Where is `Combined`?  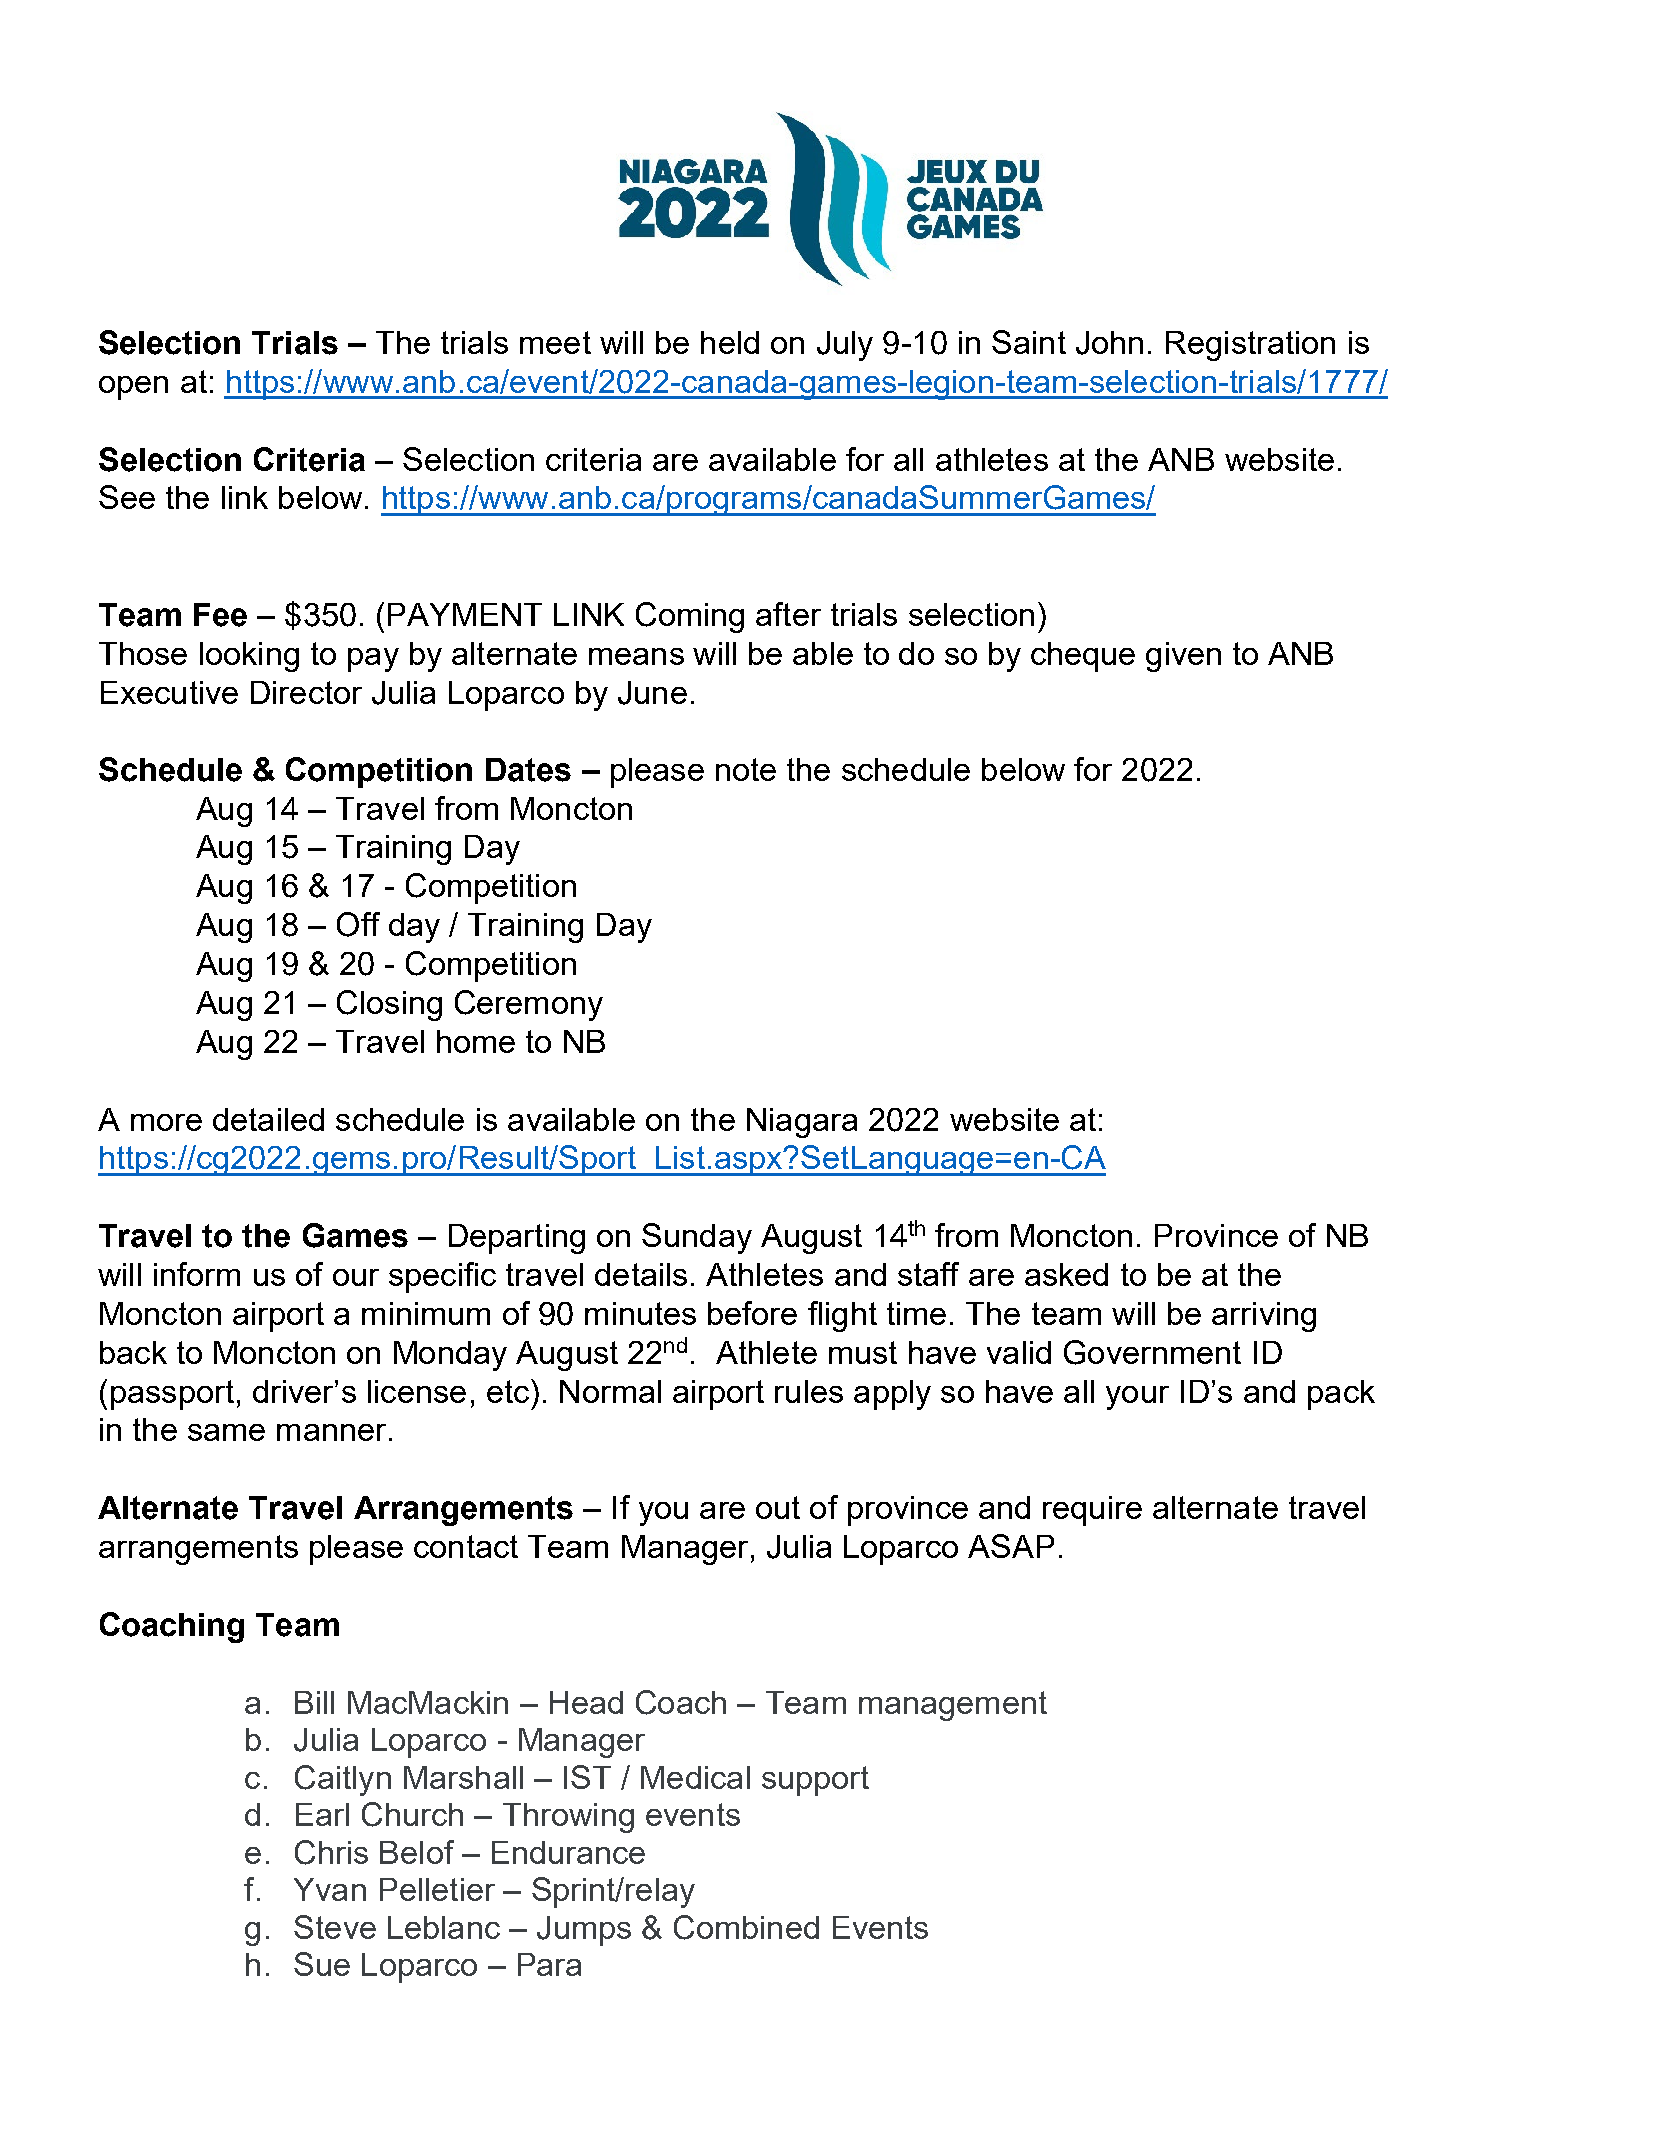
Combined is located at coordinates (746, 1927).
